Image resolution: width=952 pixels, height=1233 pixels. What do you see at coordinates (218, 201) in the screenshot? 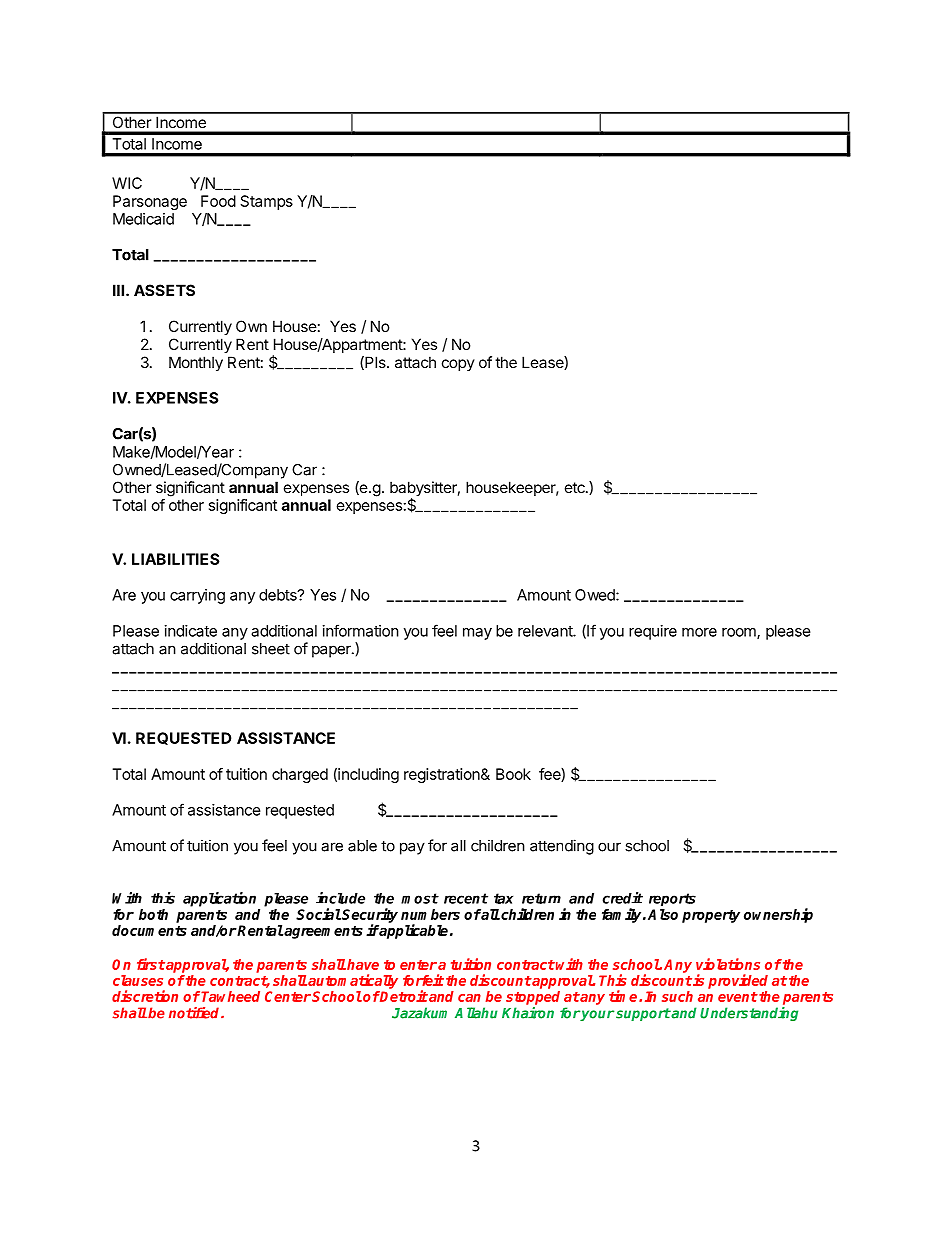
I see `Food` at bounding box center [218, 201].
